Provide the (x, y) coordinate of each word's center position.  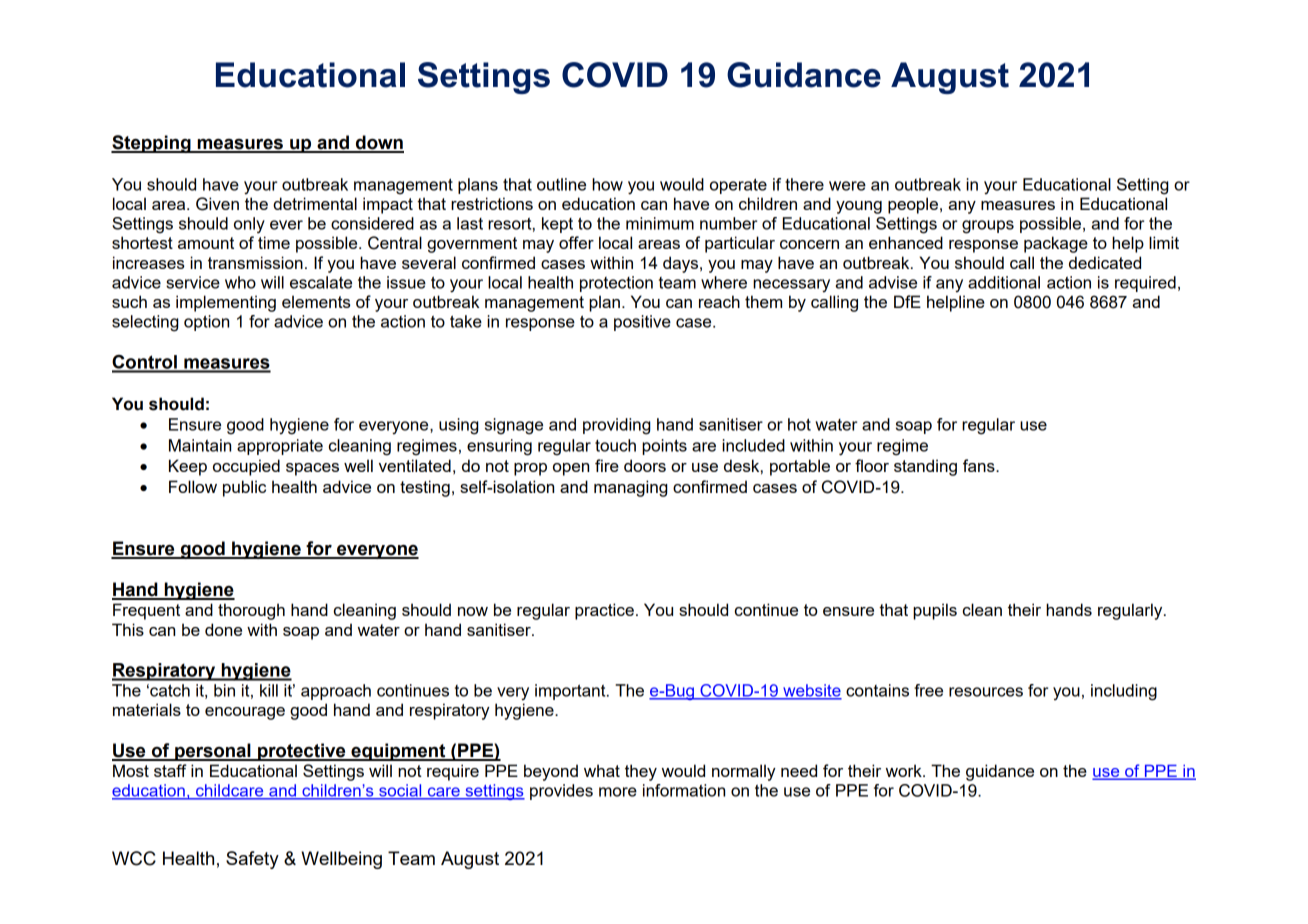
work (905, 770)
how (607, 184)
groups (988, 227)
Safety (252, 860)
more (618, 792)
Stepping (152, 144)
